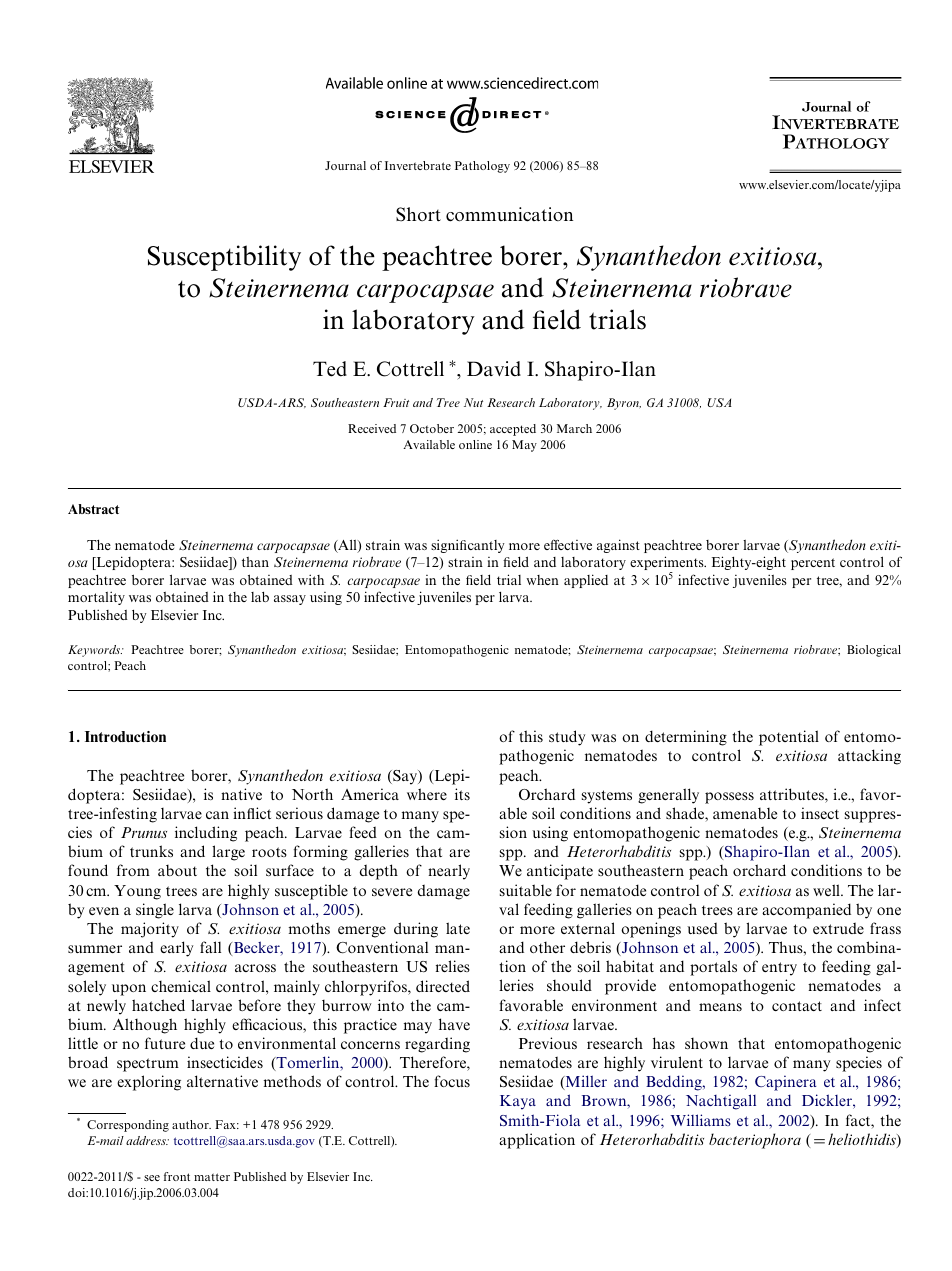 The image size is (952, 1271). What do you see at coordinates (482, 167) in the screenshot?
I see `Pathology` at bounding box center [482, 167].
